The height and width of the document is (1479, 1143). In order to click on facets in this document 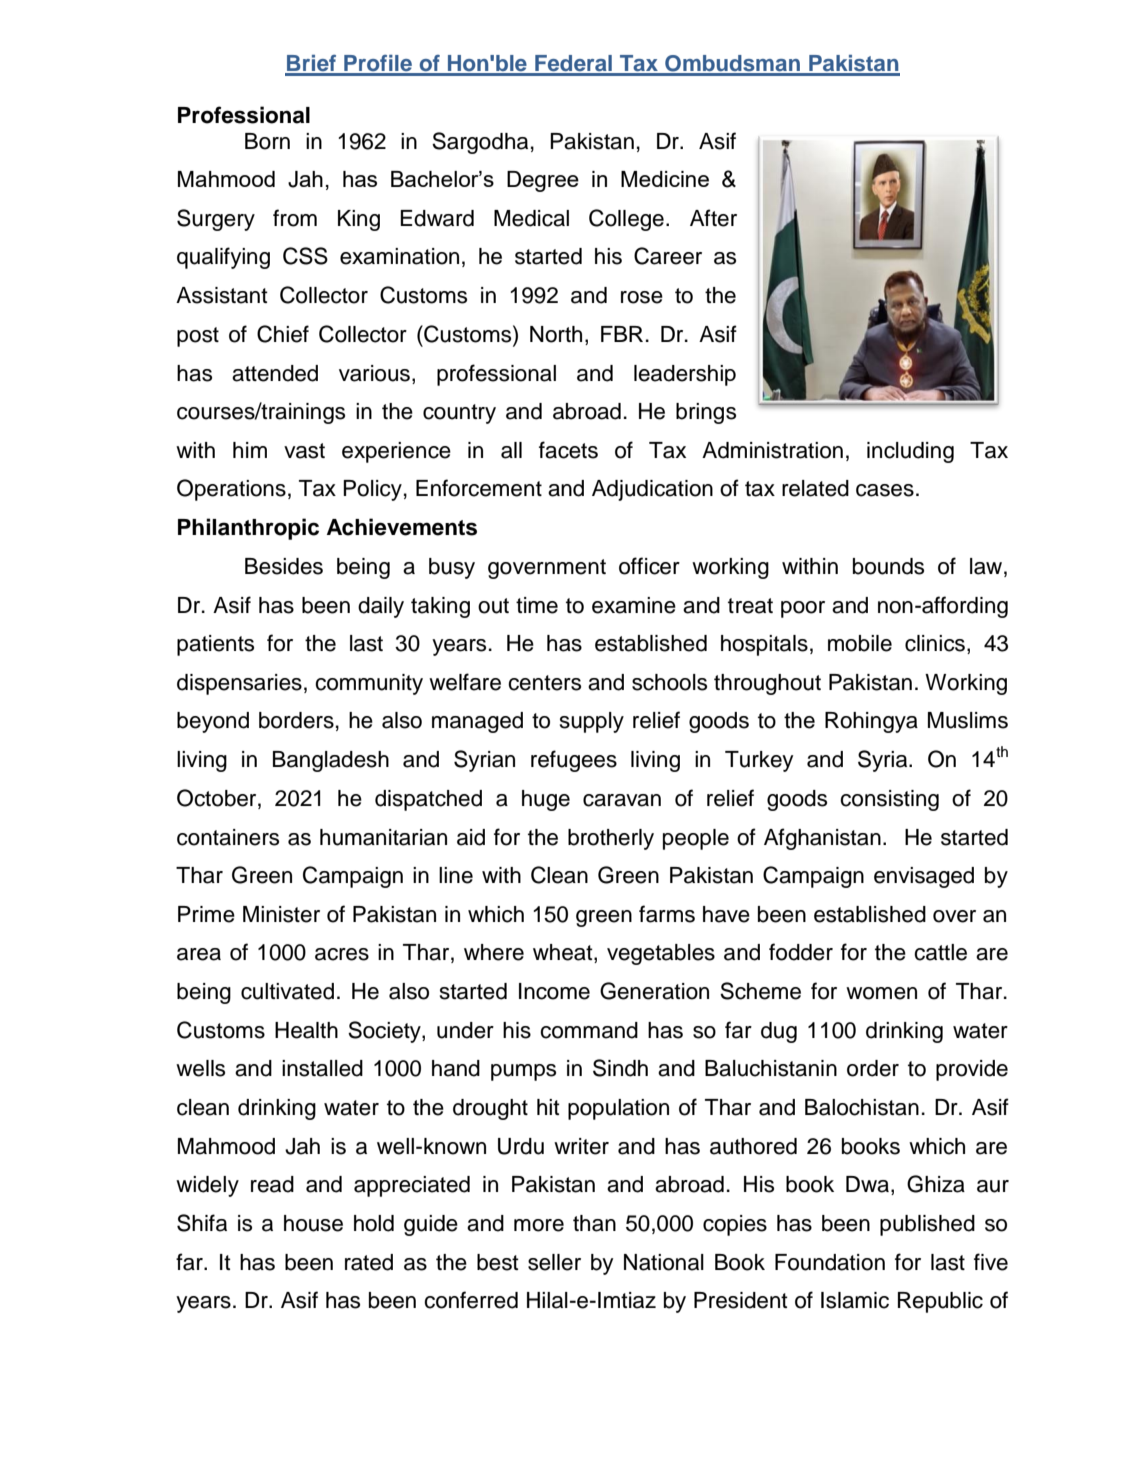, I will do `click(568, 450)`.
